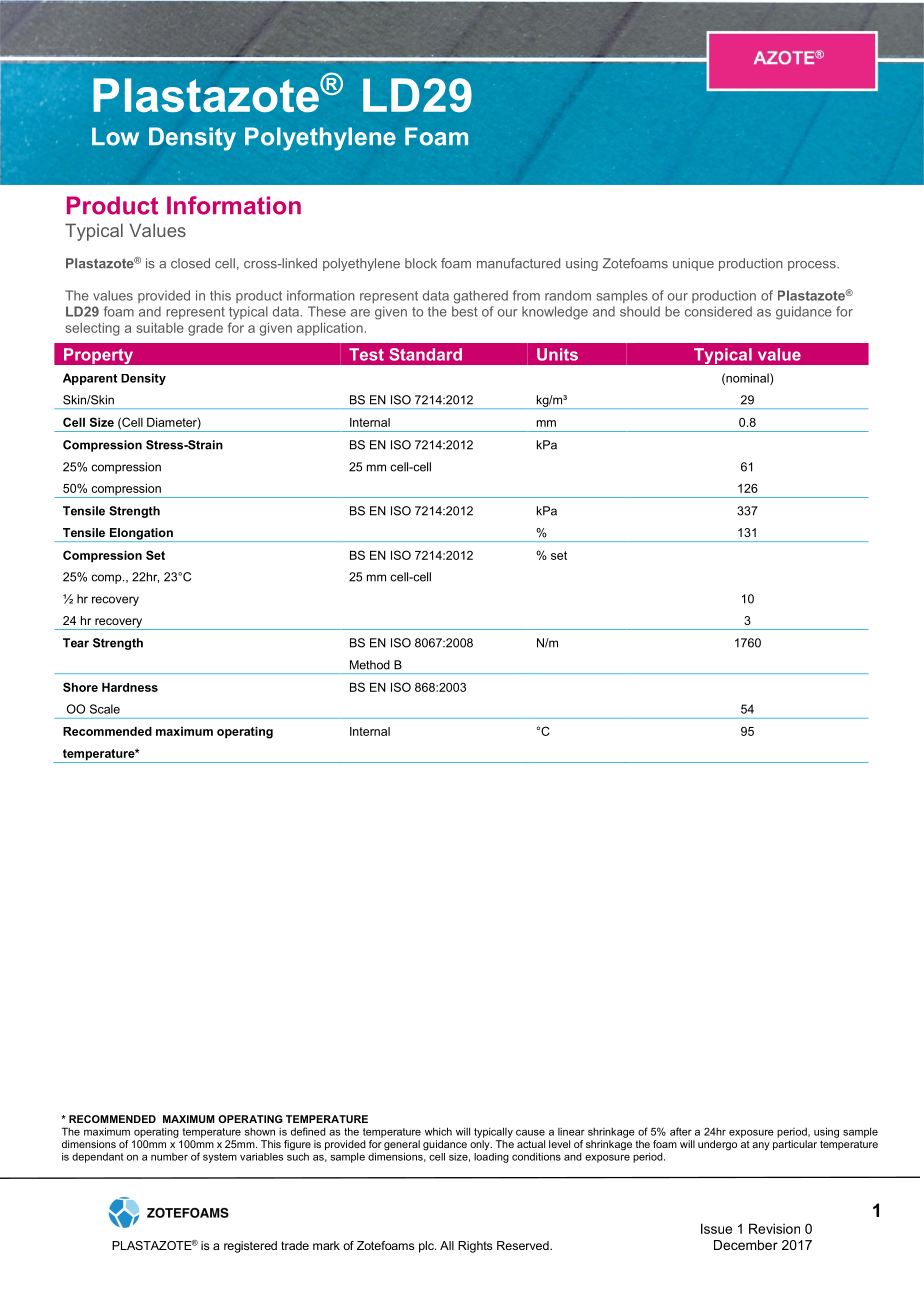  What do you see at coordinates (105, 709) in the screenshot?
I see `Scale` at bounding box center [105, 709].
